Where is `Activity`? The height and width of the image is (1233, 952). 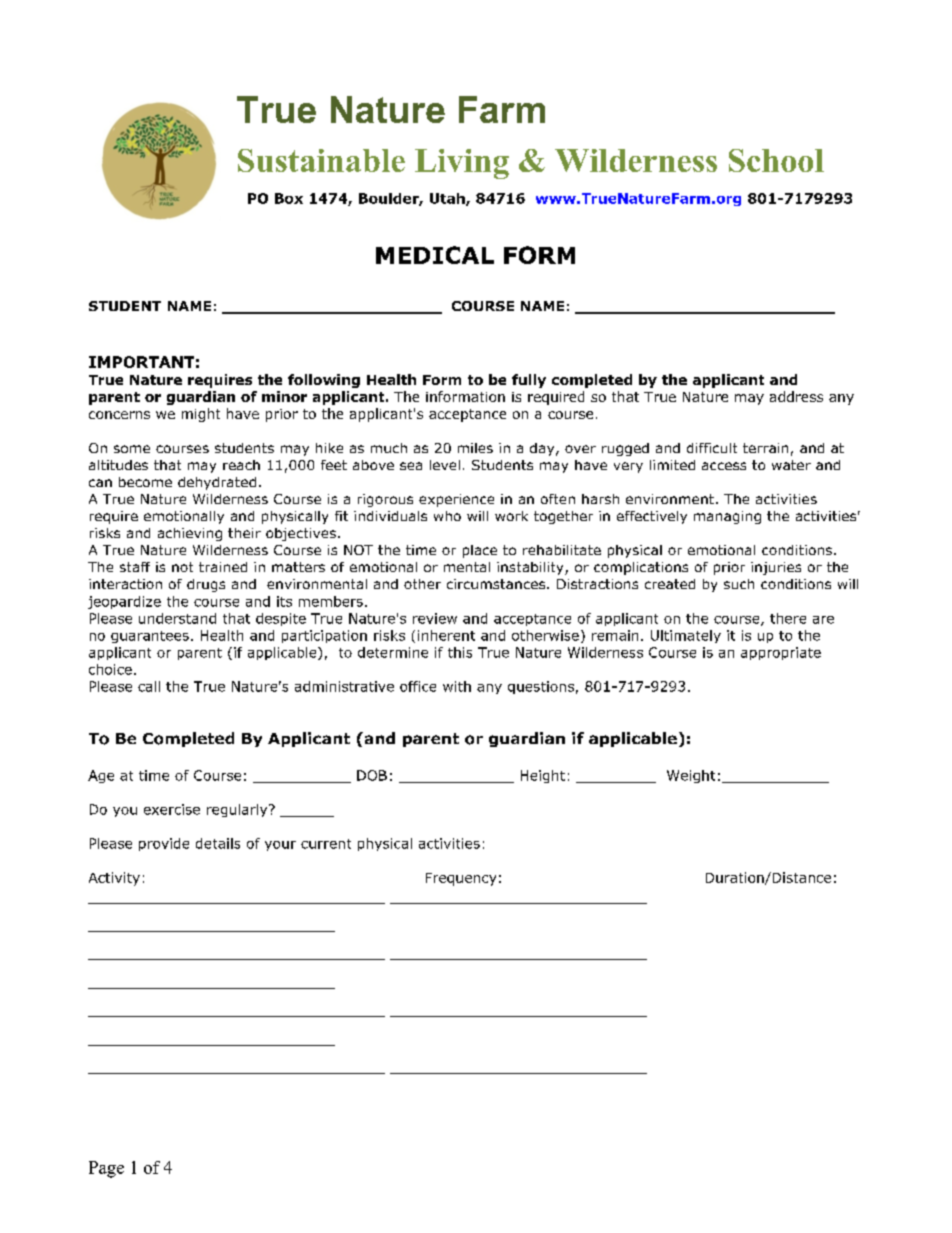 Activity is located at coordinates (114, 879).
